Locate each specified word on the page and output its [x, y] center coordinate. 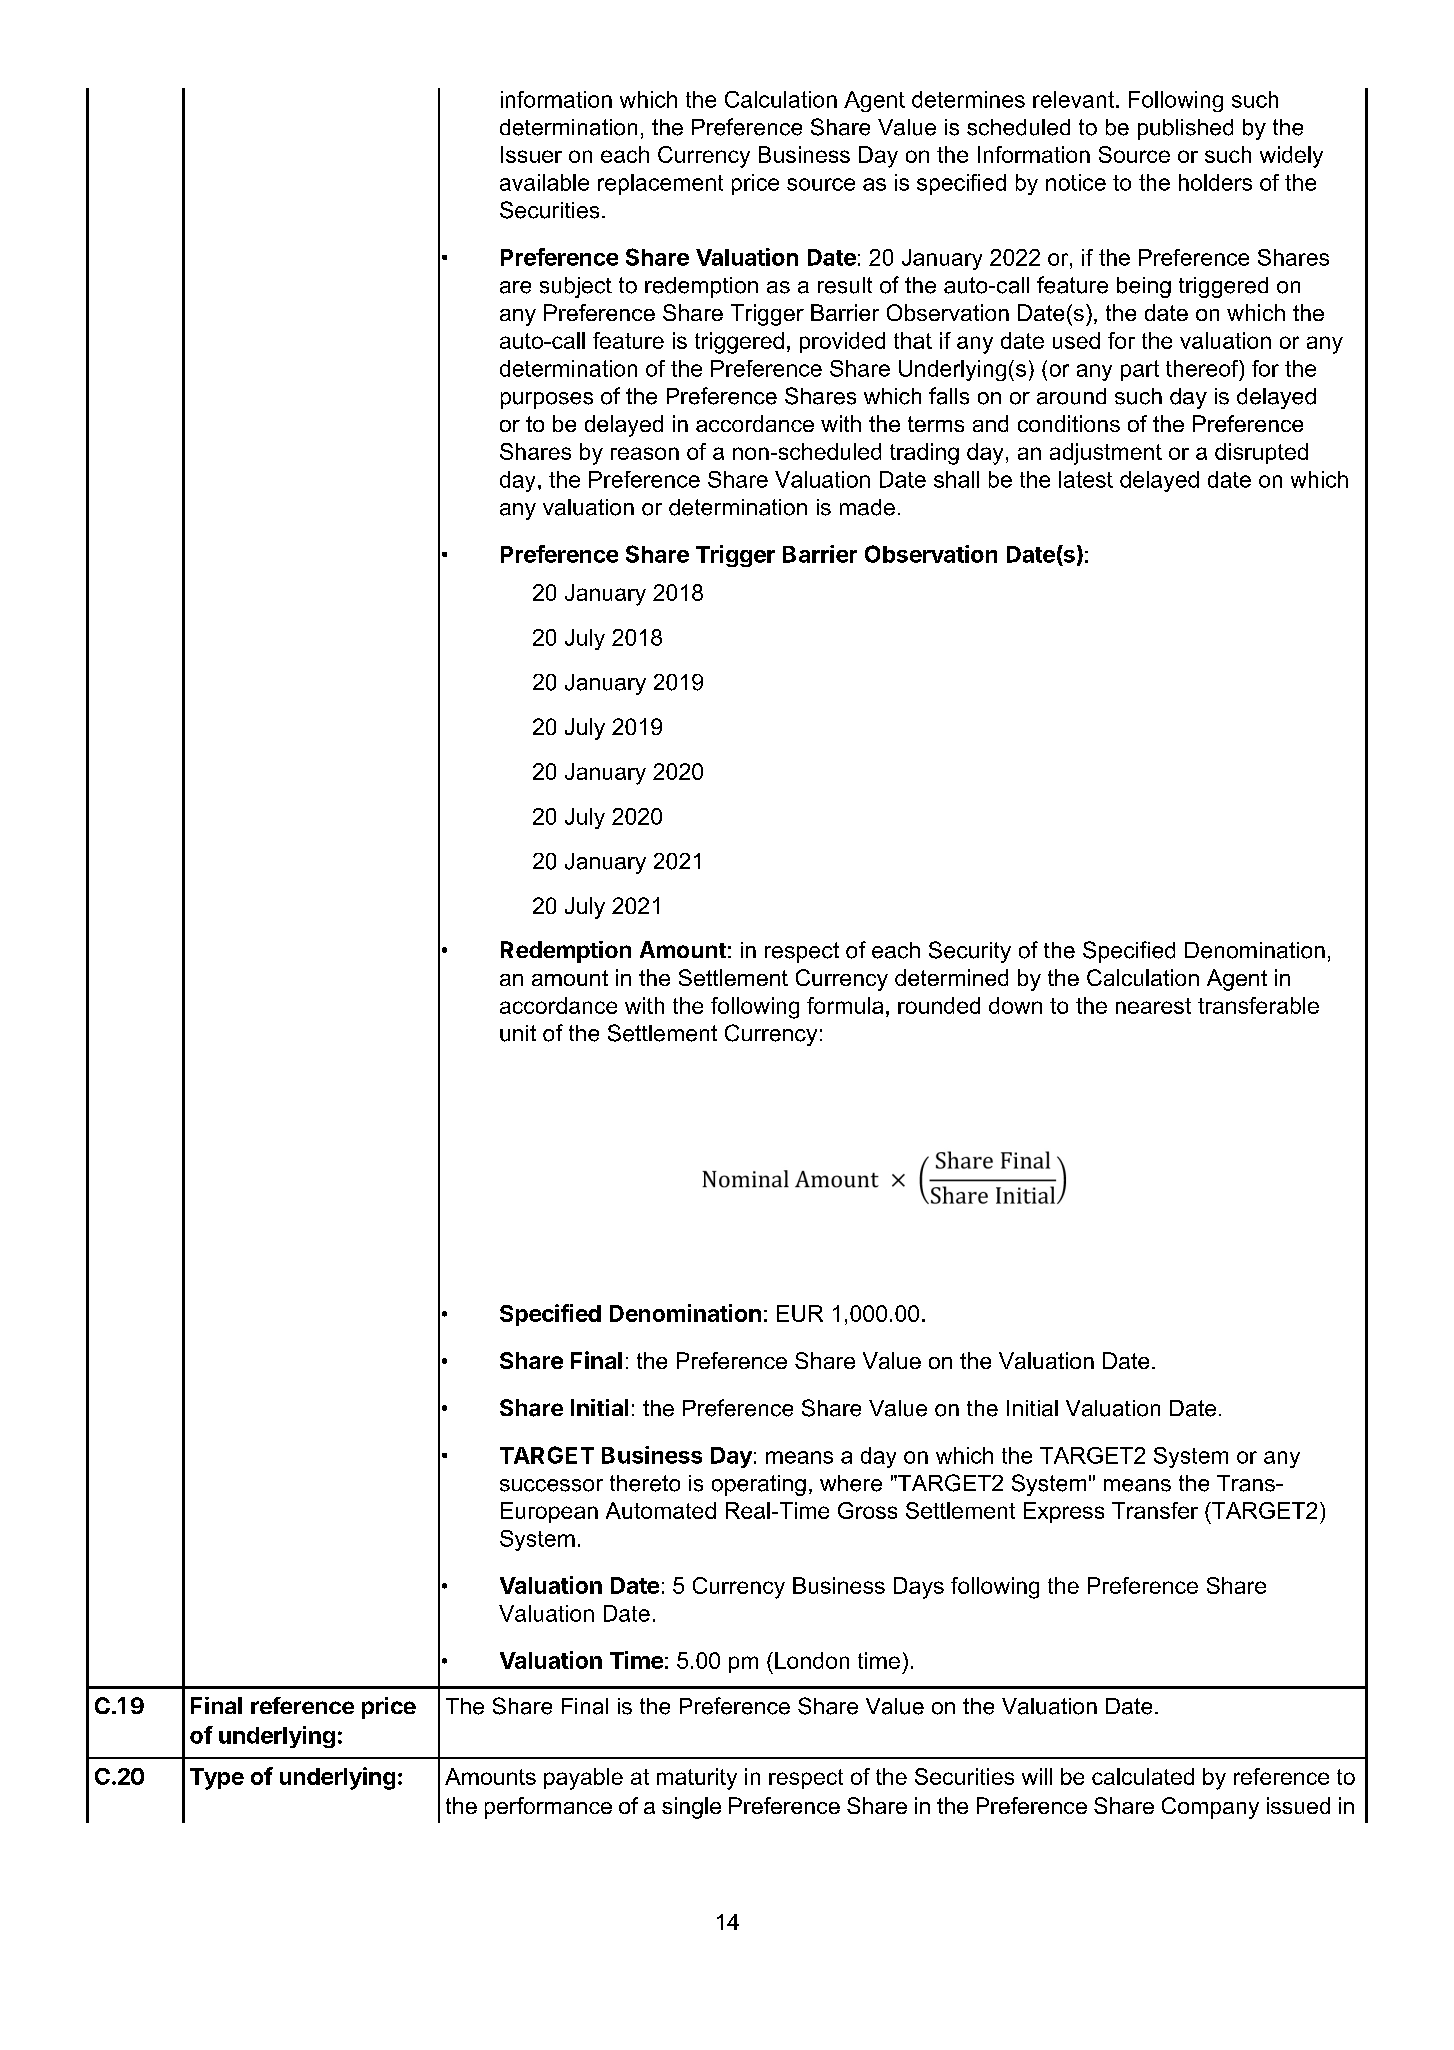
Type [217, 1779]
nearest [1153, 1006]
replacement [660, 184]
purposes [547, 400]
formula [845, 1005]
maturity [697, 1779]
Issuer [531, 154]
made [867, 507]
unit [518, 1033]
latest [1086, 479]
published [1185, 129]
